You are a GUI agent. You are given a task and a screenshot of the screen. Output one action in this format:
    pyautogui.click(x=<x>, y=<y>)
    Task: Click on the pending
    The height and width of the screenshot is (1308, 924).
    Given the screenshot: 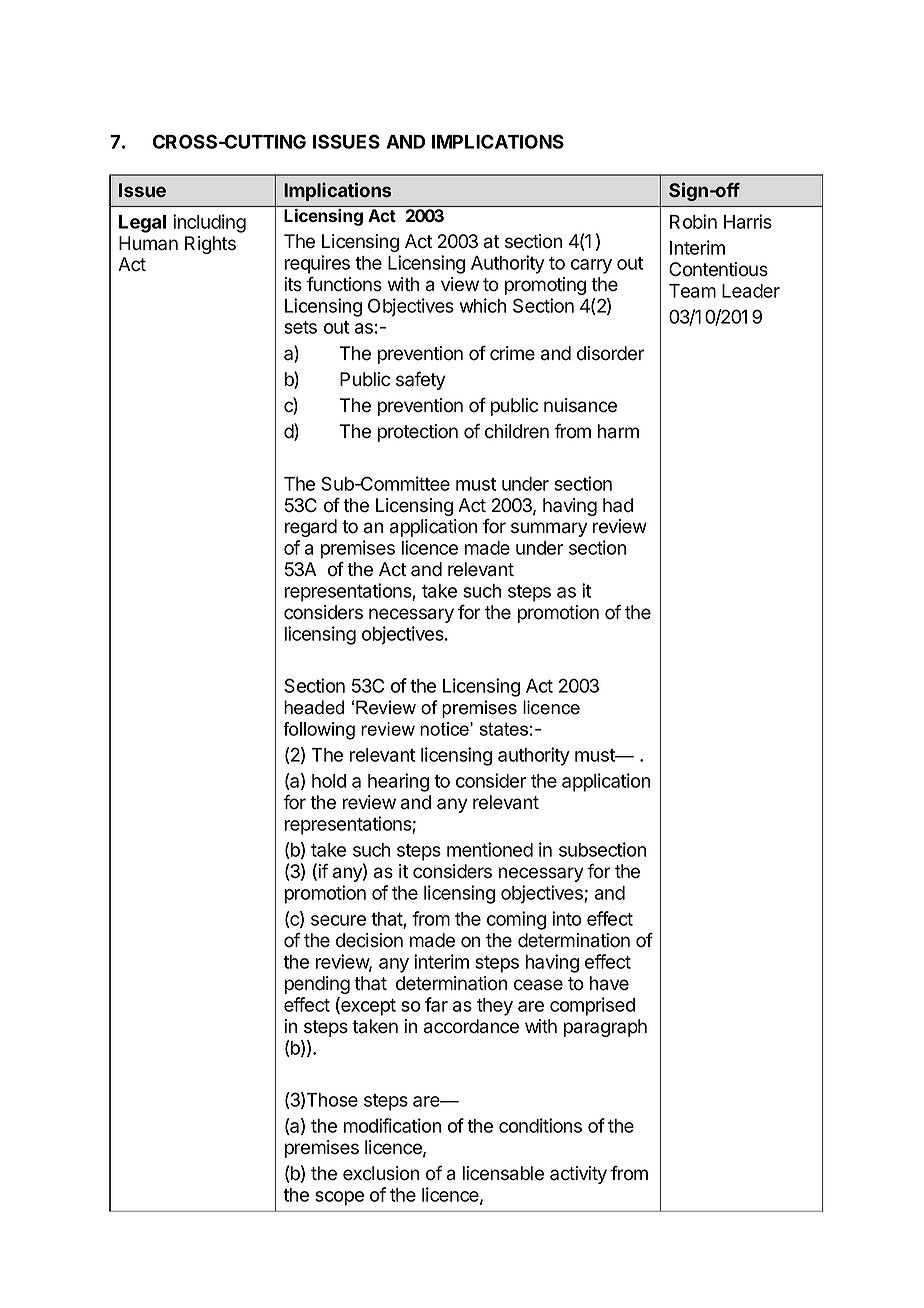 What is the action you would take?
    pyautogui.click(x=317, y=985)
